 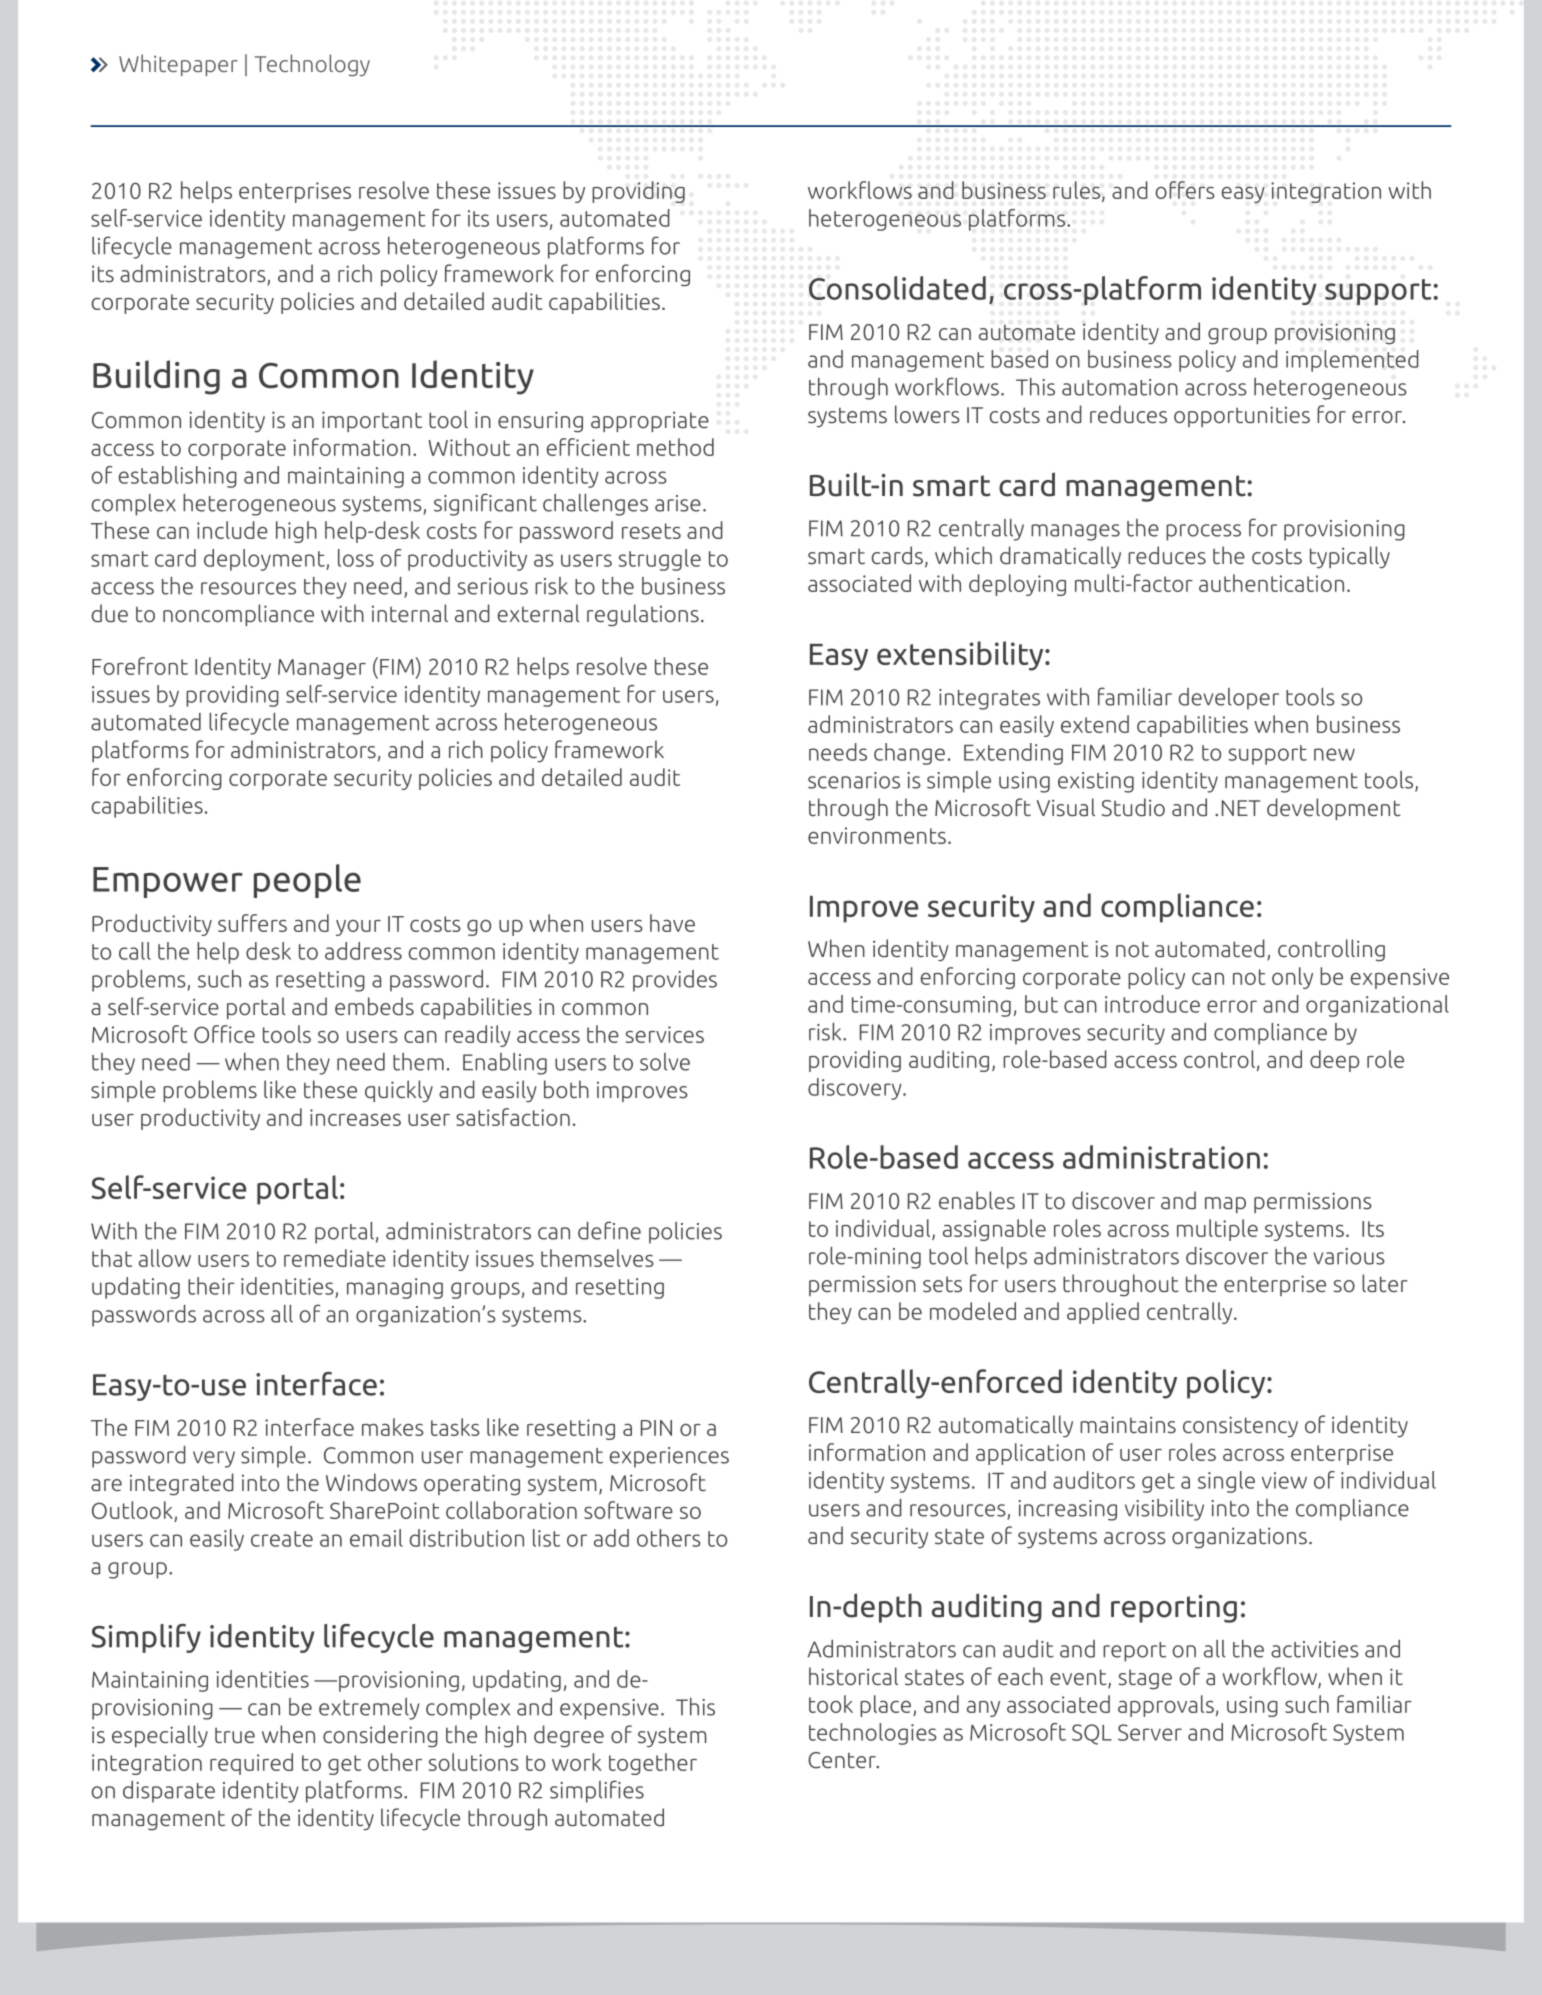 I want to click on Technology, so click(x=312, y=65).
